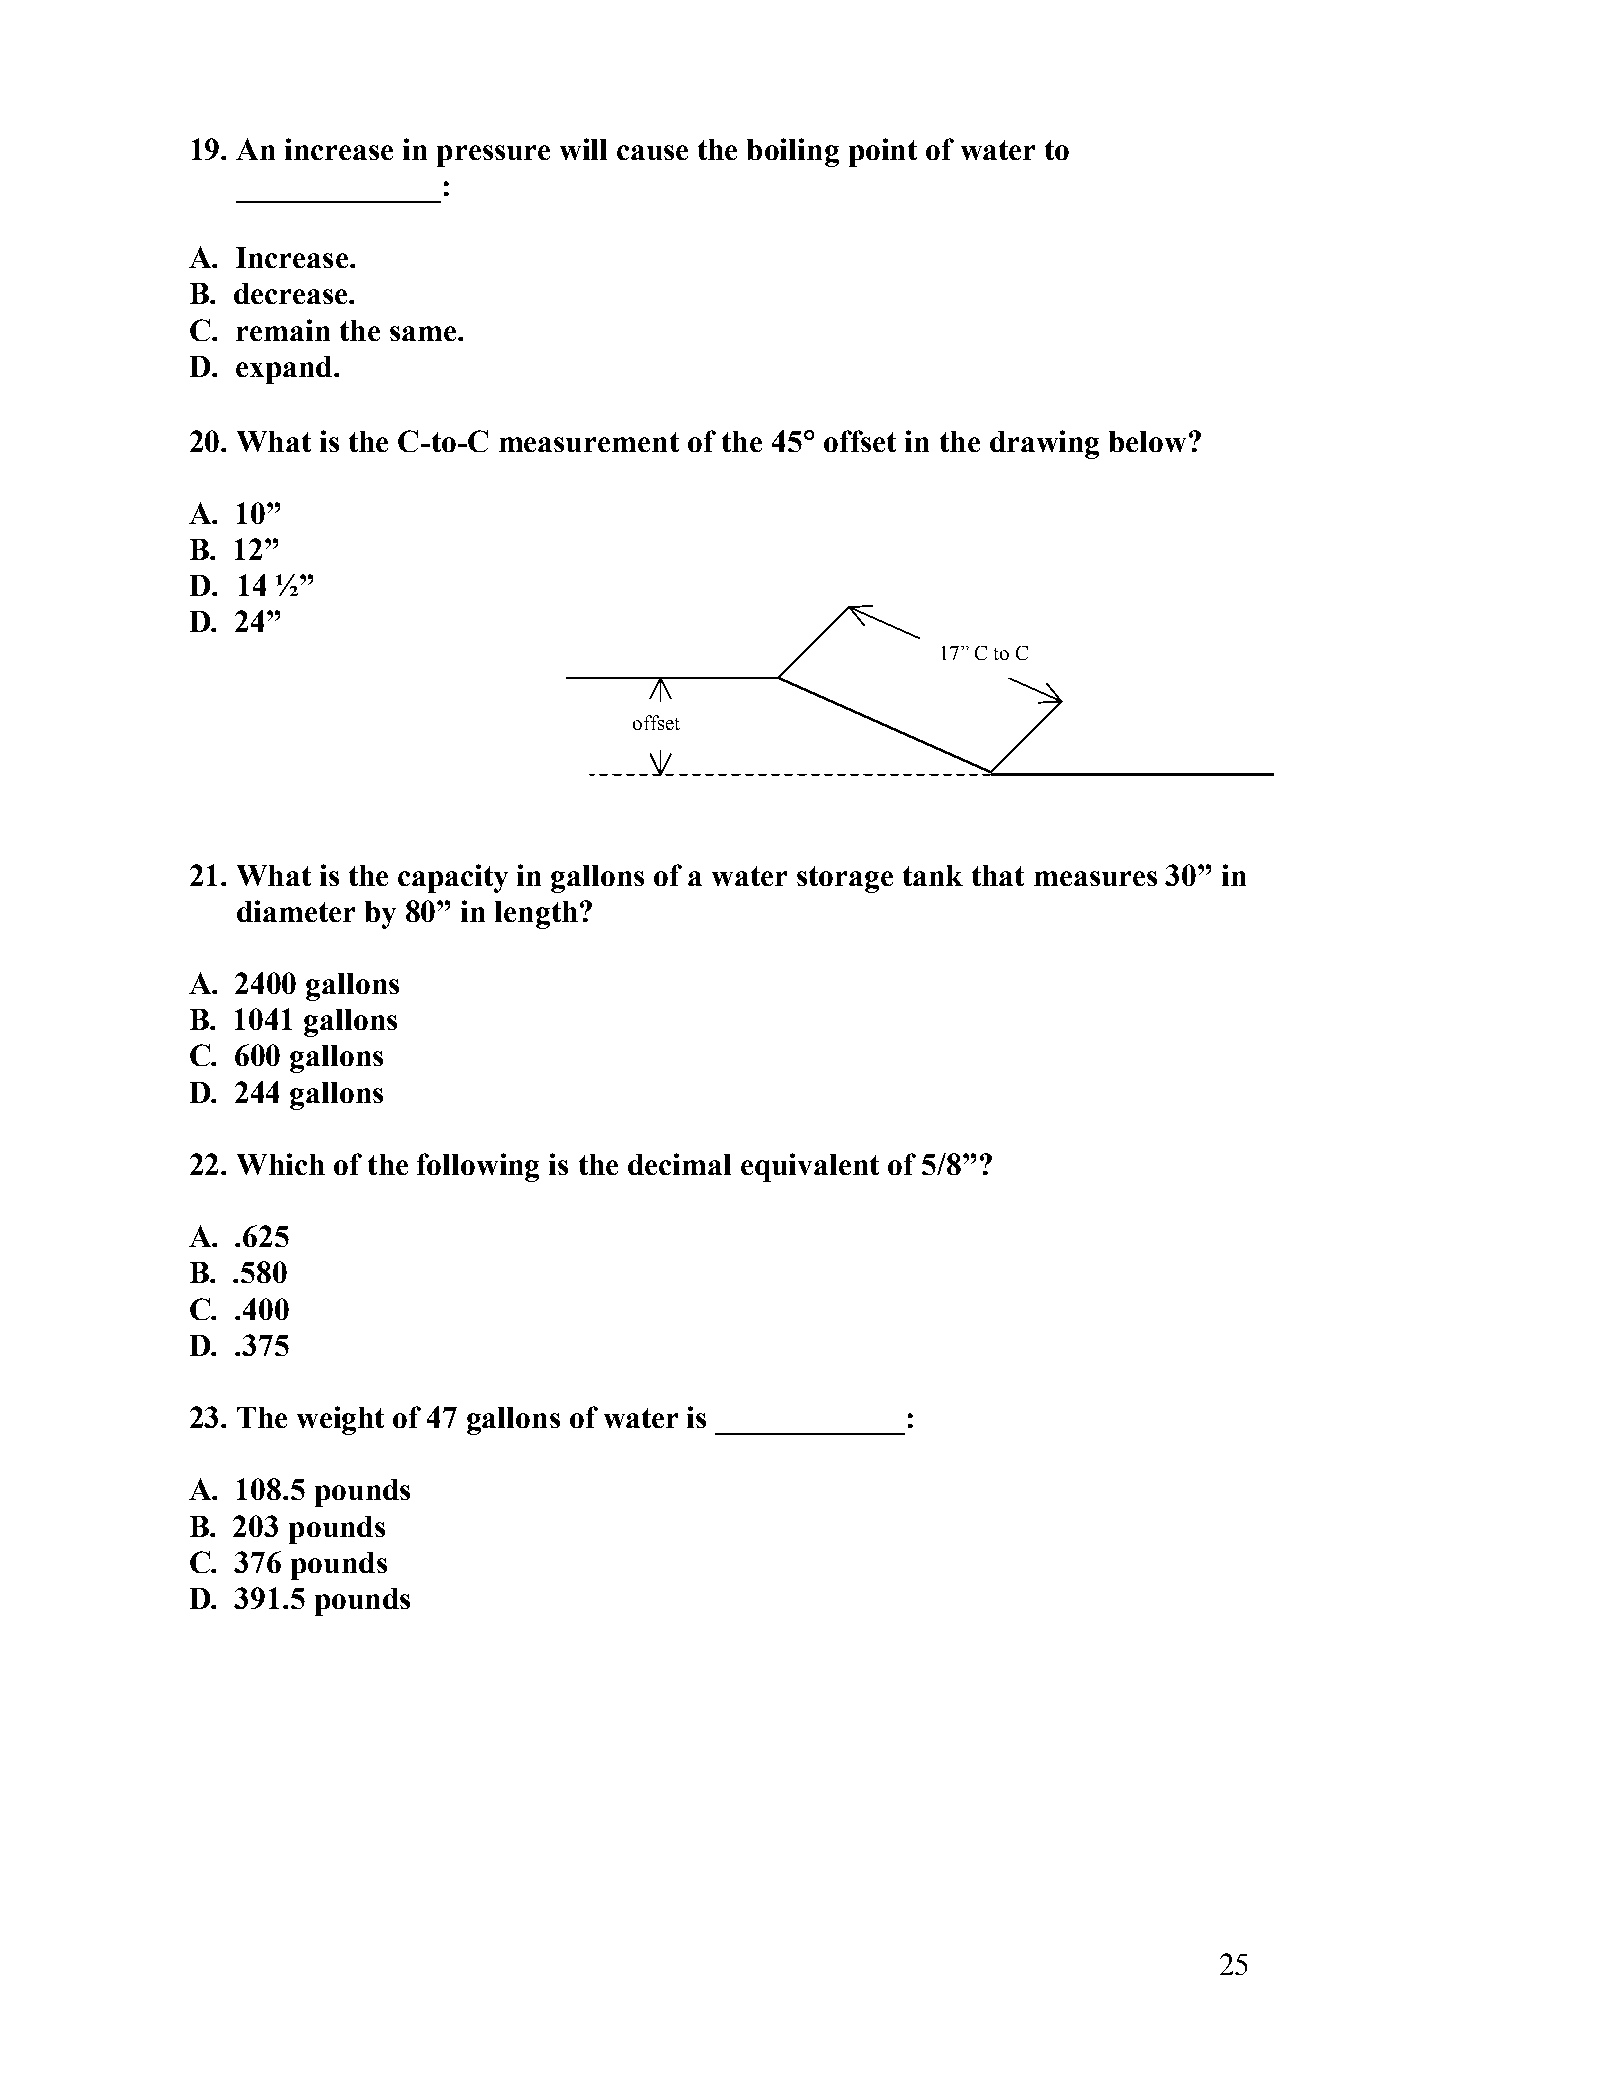  I want to click on pressure, so click(493, 156).
